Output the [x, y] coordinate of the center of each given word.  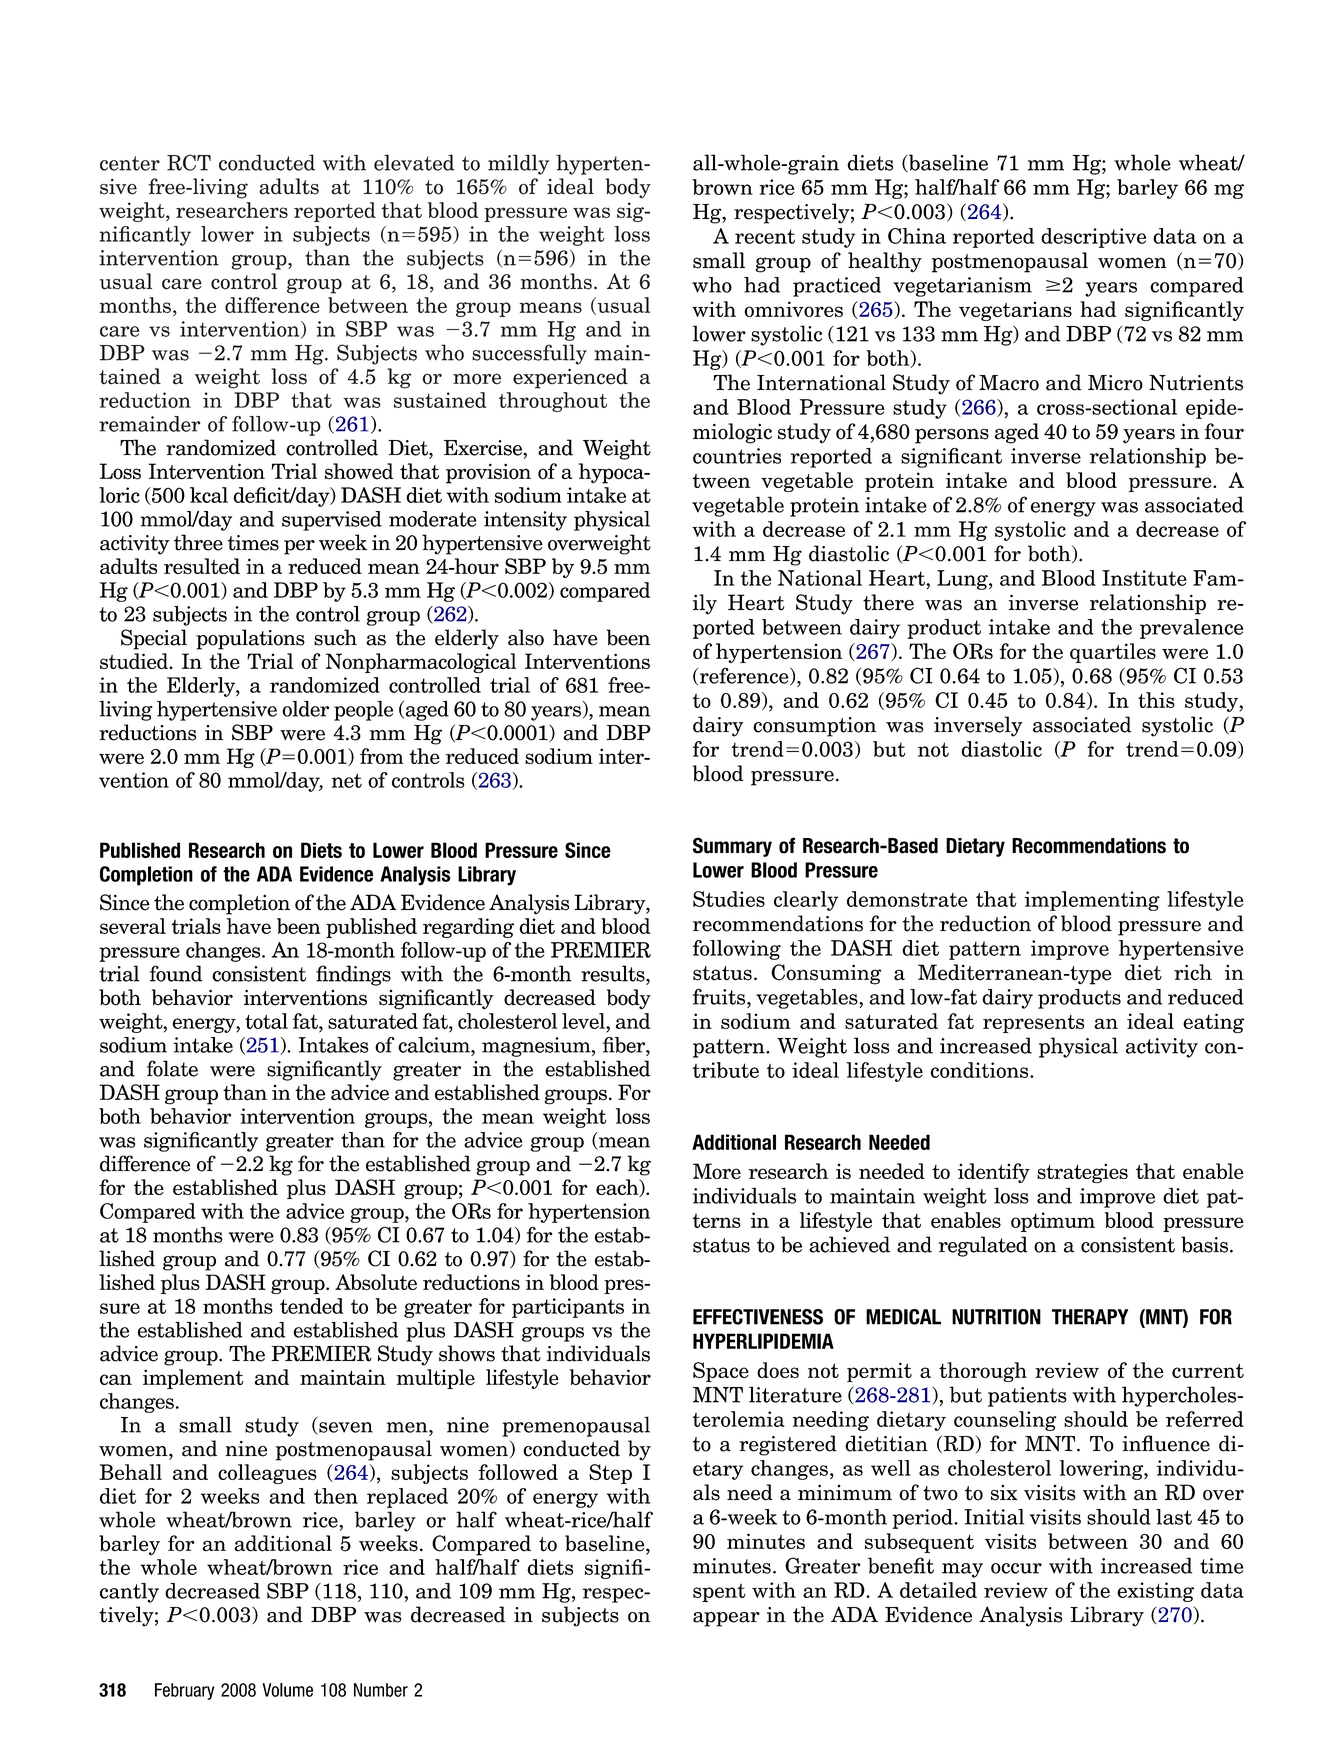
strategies [1082, 1173]
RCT [189, 162]
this [1156, 700]
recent [765, 236]
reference [744, 676]
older [305, 708]
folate [172, 1068]
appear [726, 1619]
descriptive [1093, 238]
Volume [288, 1690]
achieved [849, 1244]
